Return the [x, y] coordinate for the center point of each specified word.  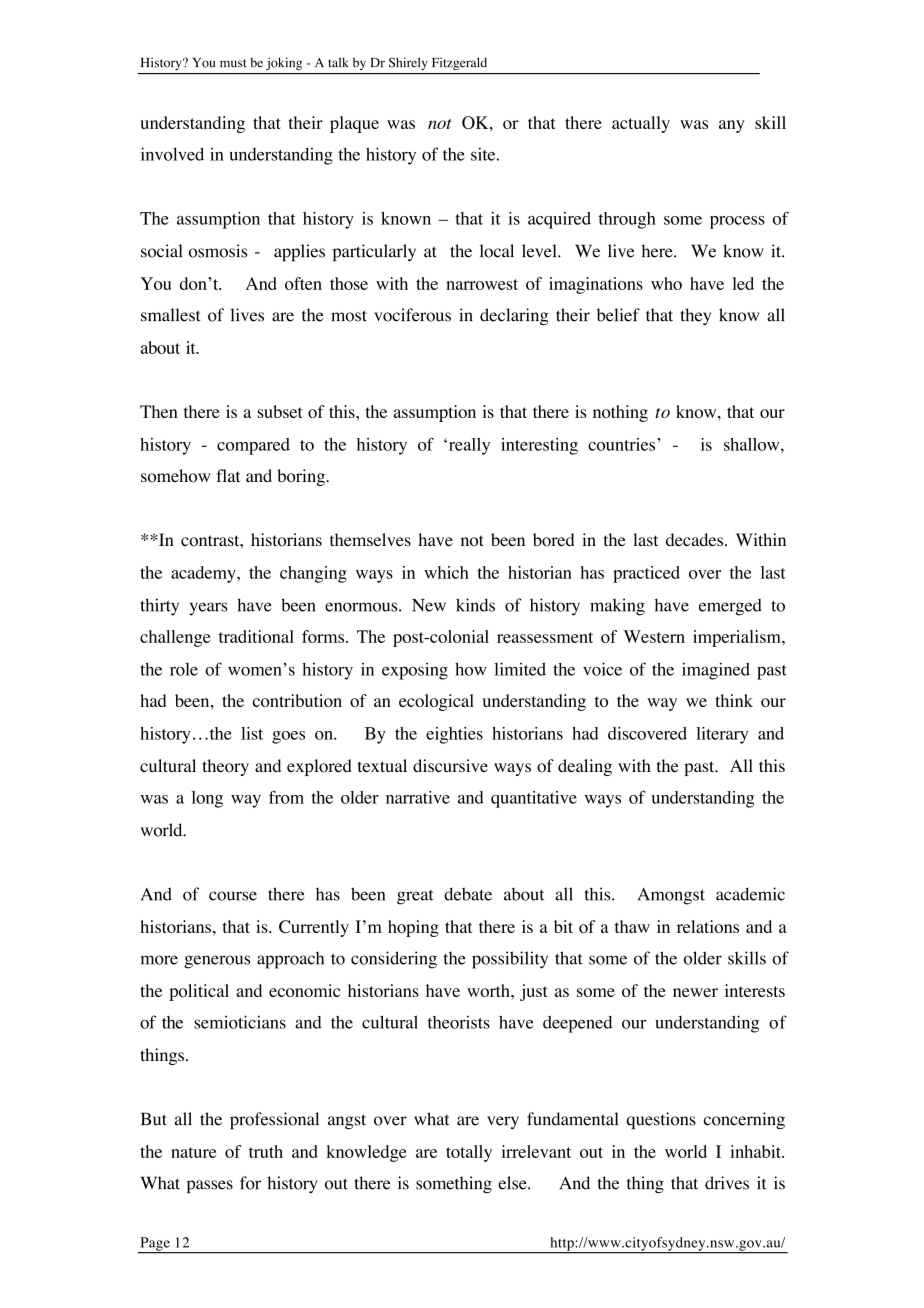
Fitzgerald [459, 63]
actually [641, 124]
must [233, 63]
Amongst [671, 896]
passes [210, 1186]
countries [623, 444]
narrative [418, 797]
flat [228, 475]
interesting [539, 446]
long [207, 799]
